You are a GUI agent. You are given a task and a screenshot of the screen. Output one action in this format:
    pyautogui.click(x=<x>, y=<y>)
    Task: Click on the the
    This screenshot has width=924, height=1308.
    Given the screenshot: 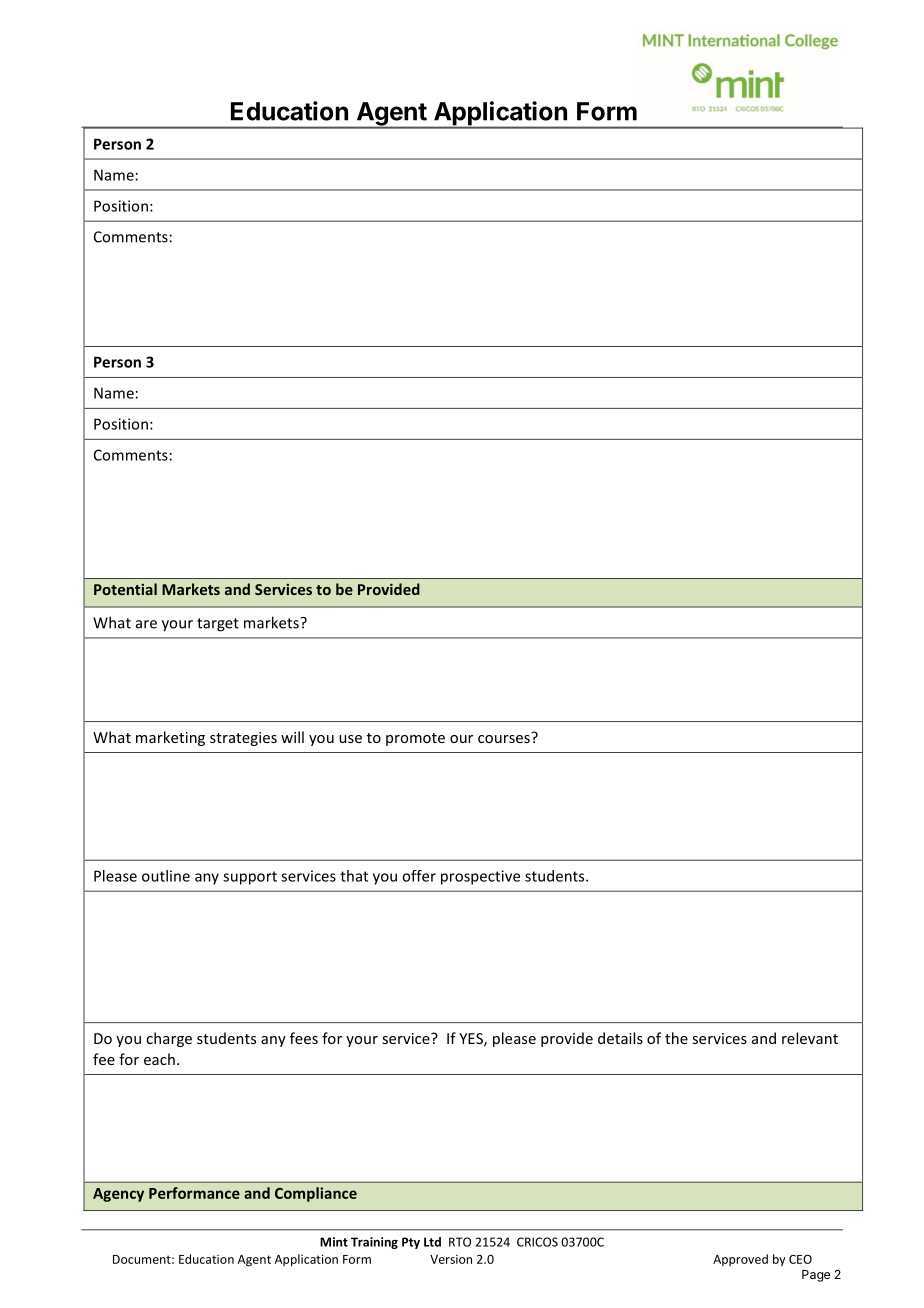 What is the action you would take?
    pyautogui.click(x=676, y=1038)
